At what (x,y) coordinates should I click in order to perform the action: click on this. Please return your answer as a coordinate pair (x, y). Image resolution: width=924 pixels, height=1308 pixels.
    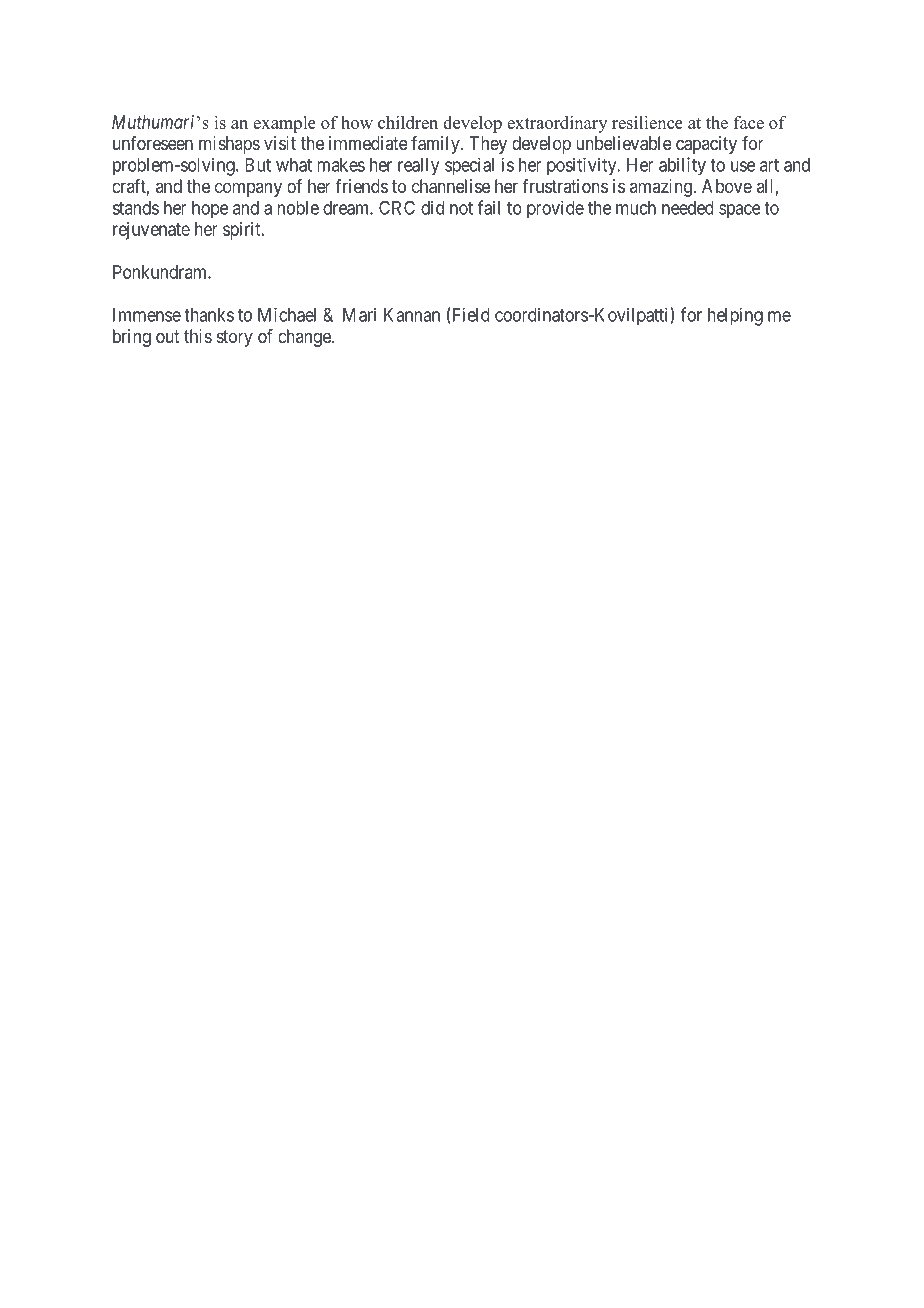
    Looking at the image, I should click on (198, 336).
